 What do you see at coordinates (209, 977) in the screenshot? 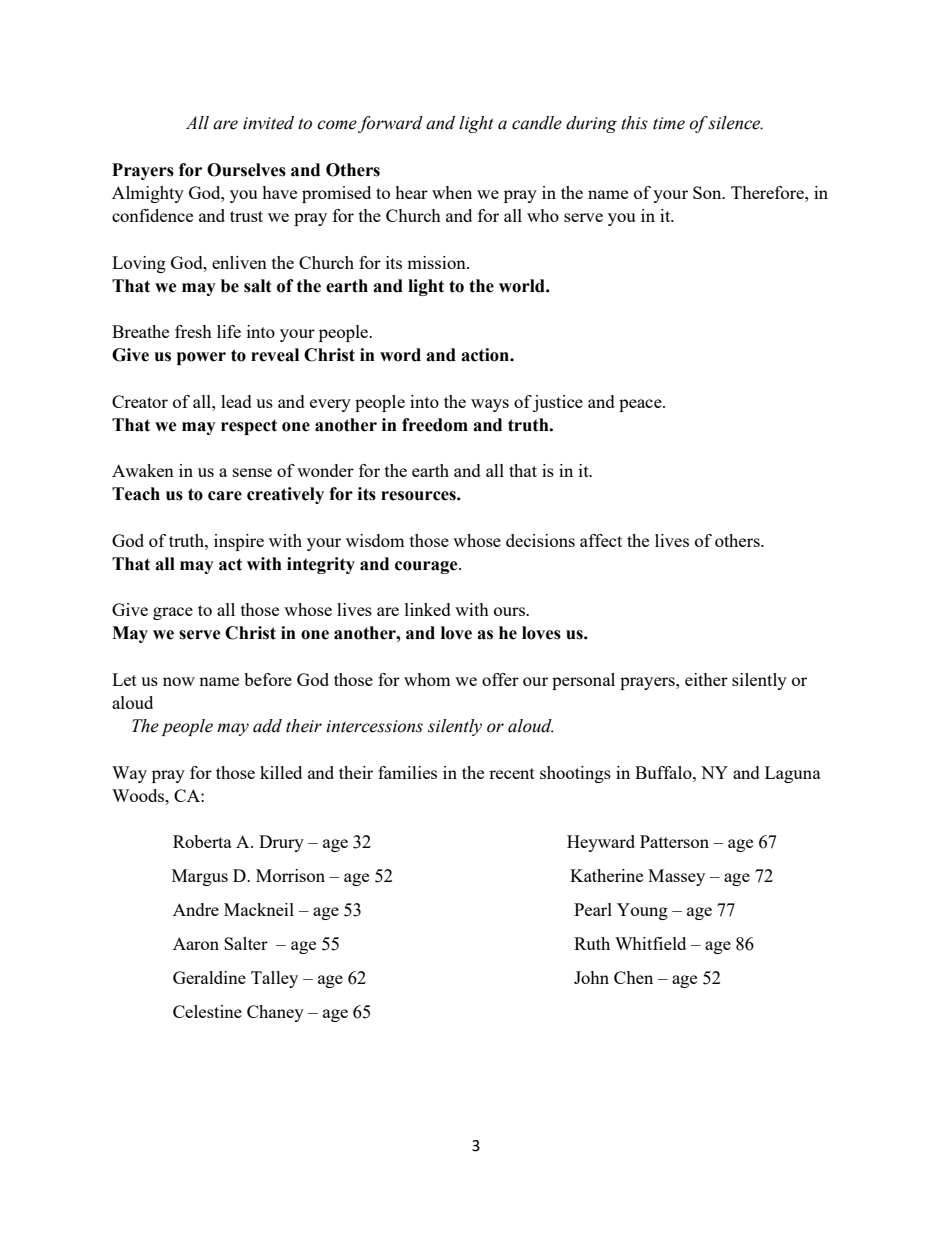
I see `Geraldine` at bounding box center [209, 977].
